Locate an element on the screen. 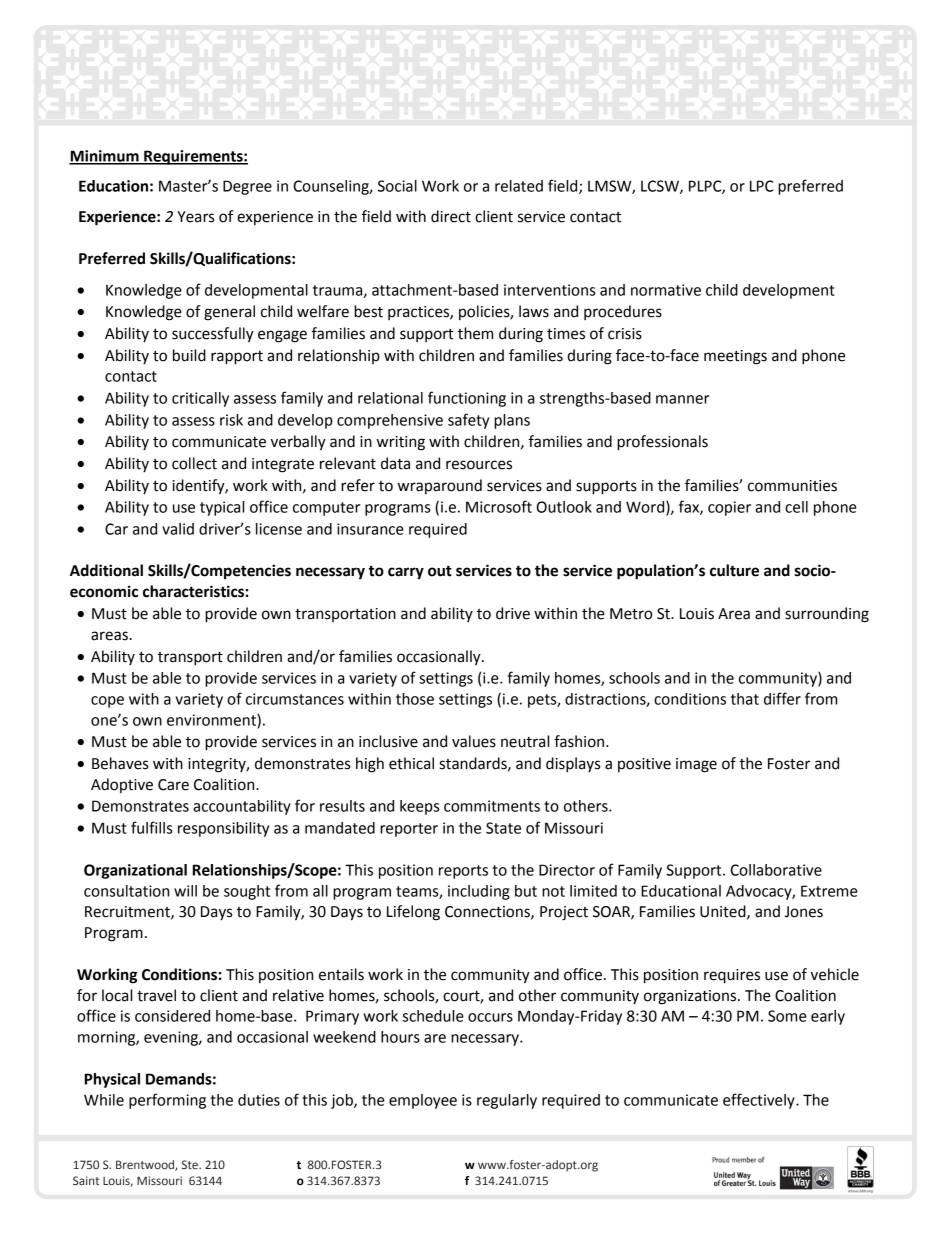 The height and width of the screenshot is (1233, 952). performing is located at coordinates (167, 1101).
